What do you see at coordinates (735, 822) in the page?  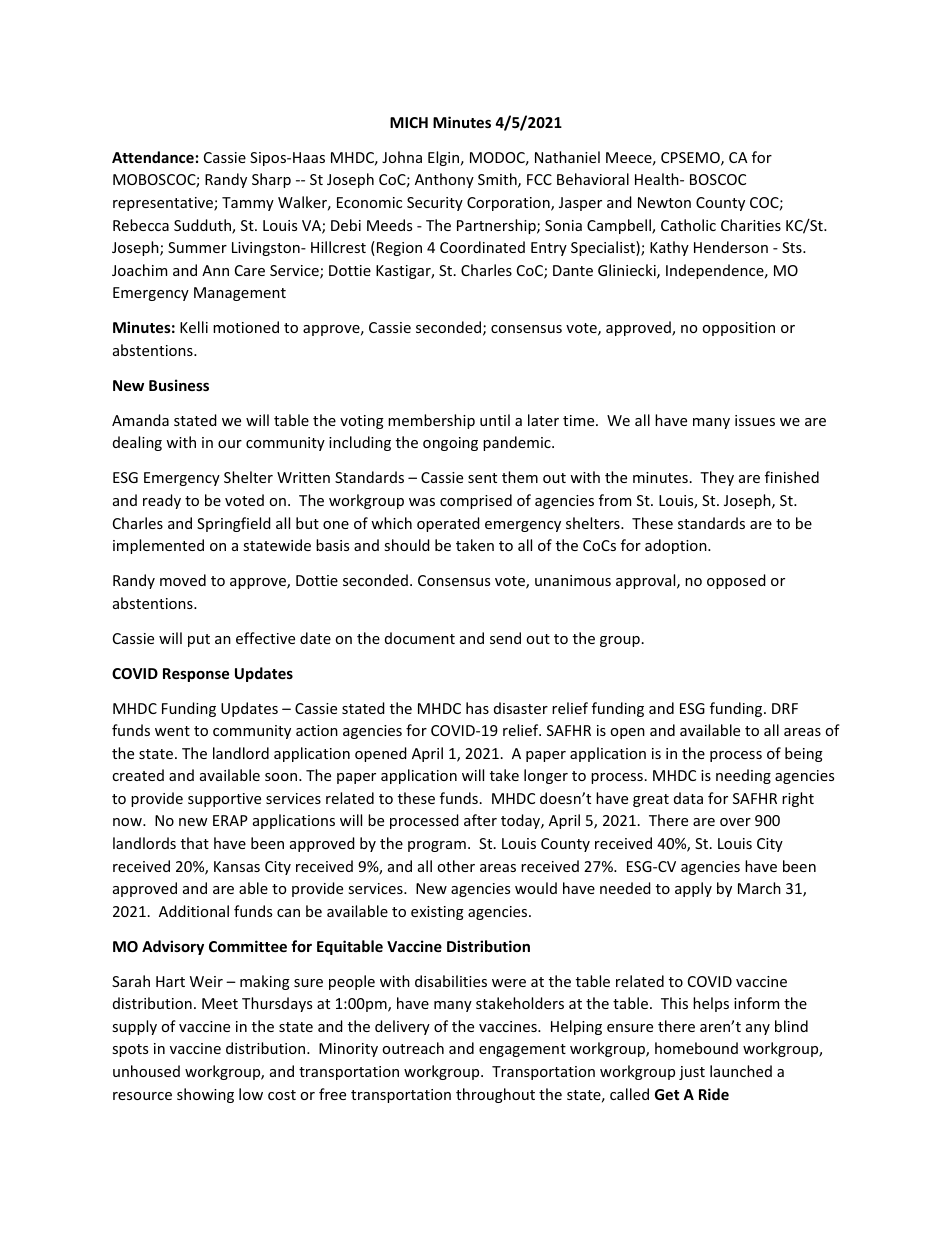 I see `over` at bounding box center [735, 822].
